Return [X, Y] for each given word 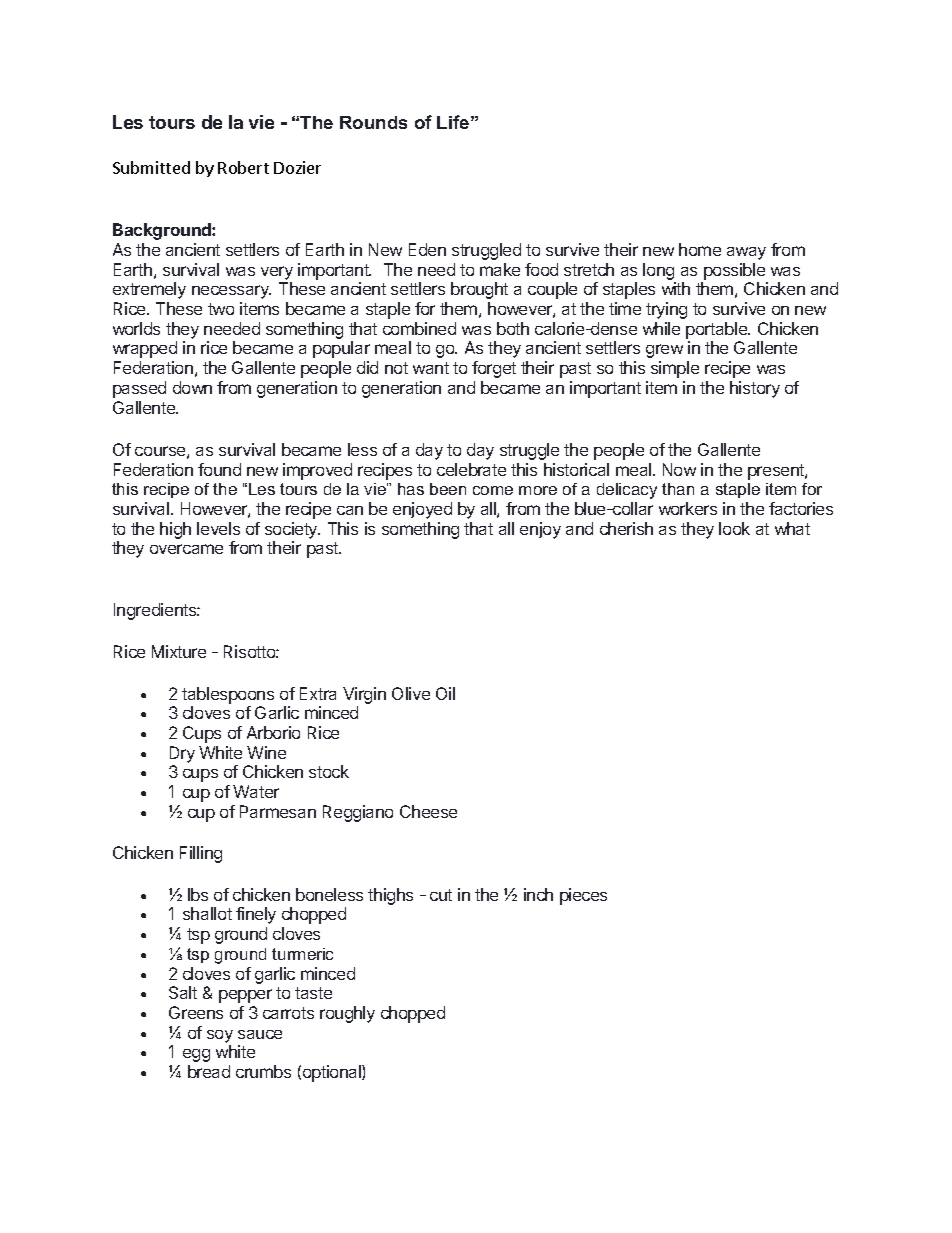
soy [220, 1036]
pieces [583, 896]
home [700, 249]
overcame [186, 549]
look [734, 528]
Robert [243, 167]
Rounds [373, 122]
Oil [445, 693]
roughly [347, 1014]
